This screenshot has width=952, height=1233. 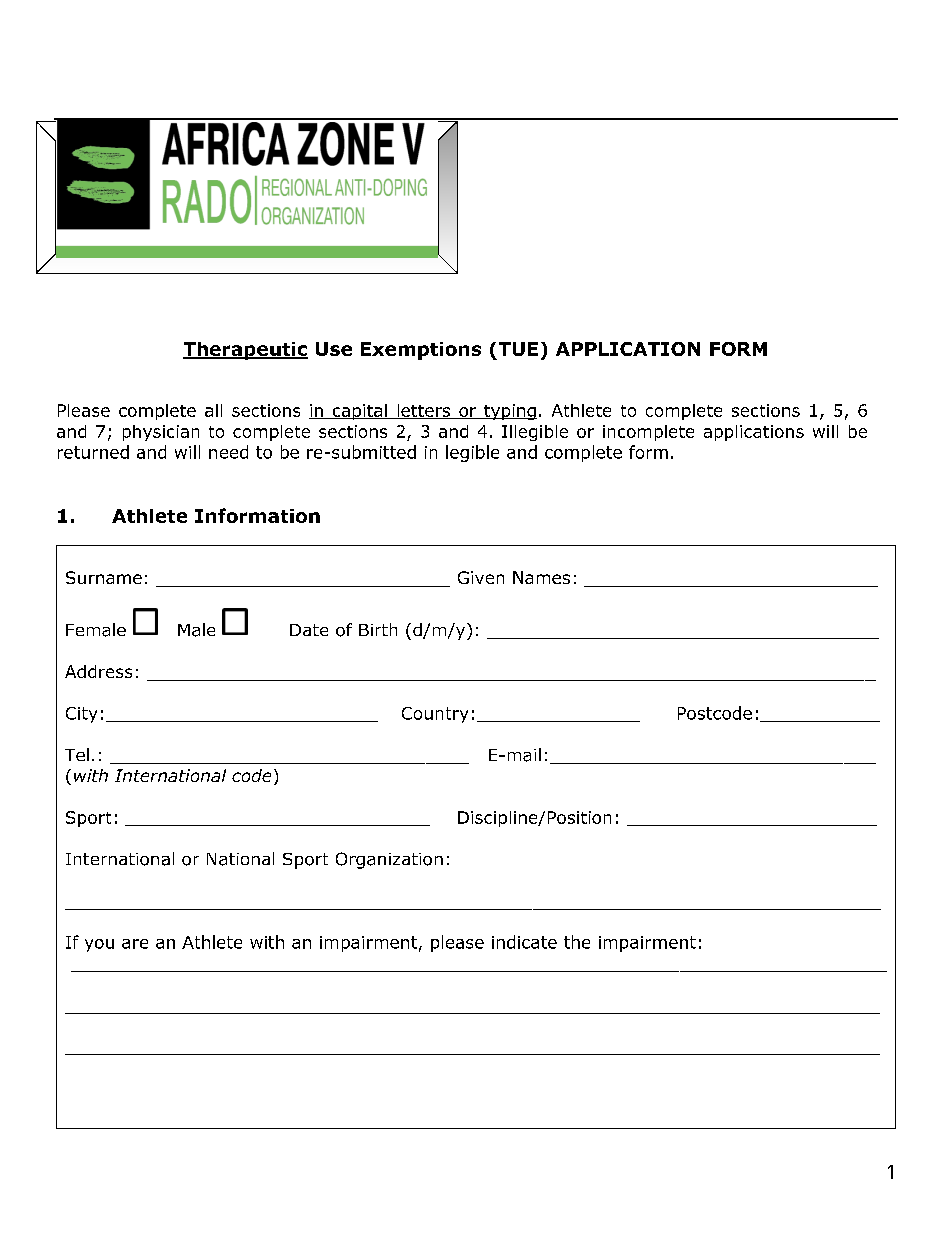 What do you see at coordinates (213, 410) in the screenshot?
I see `all` at bounding box center [213, 410].
